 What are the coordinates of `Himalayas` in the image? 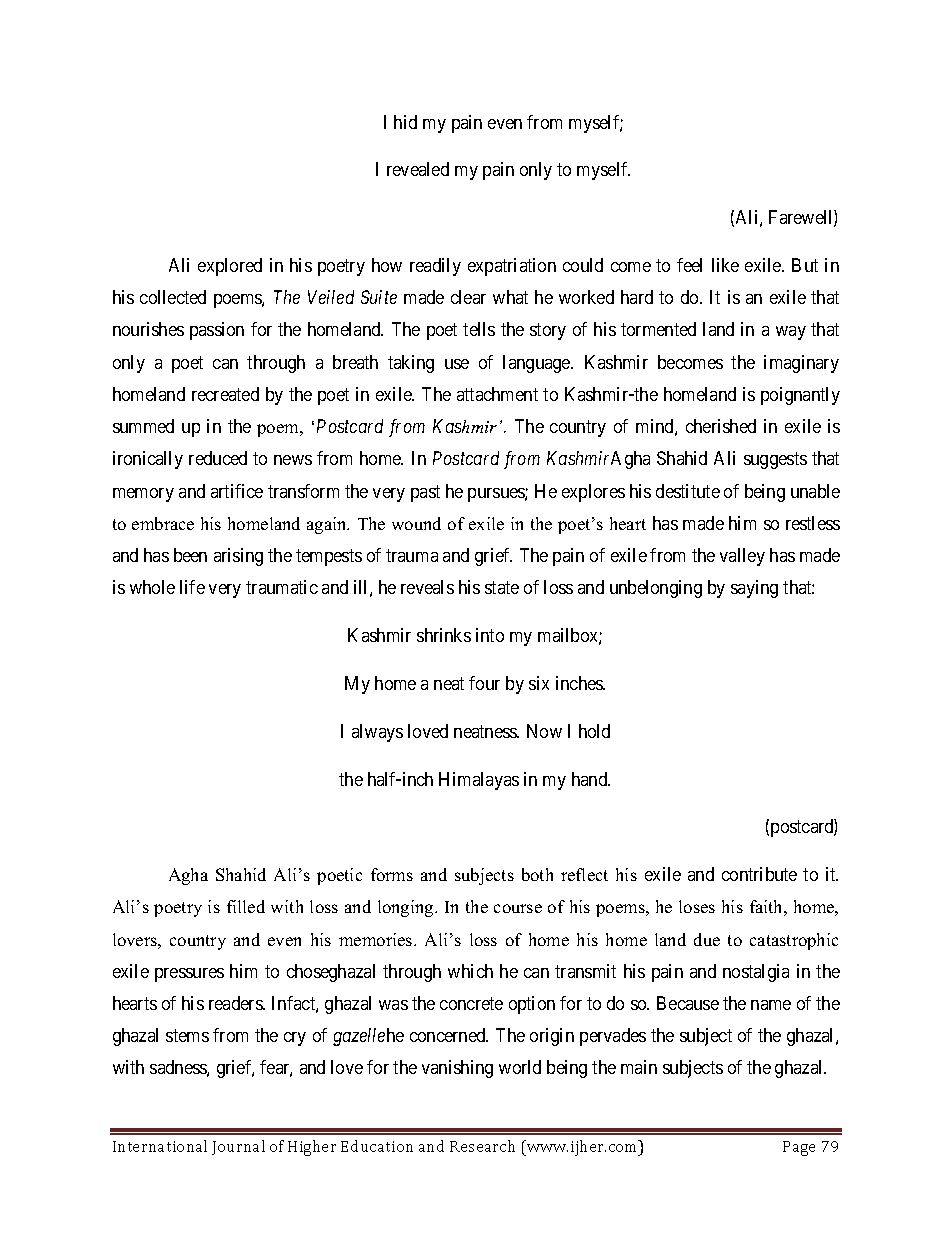 It's located at (479, 781).
